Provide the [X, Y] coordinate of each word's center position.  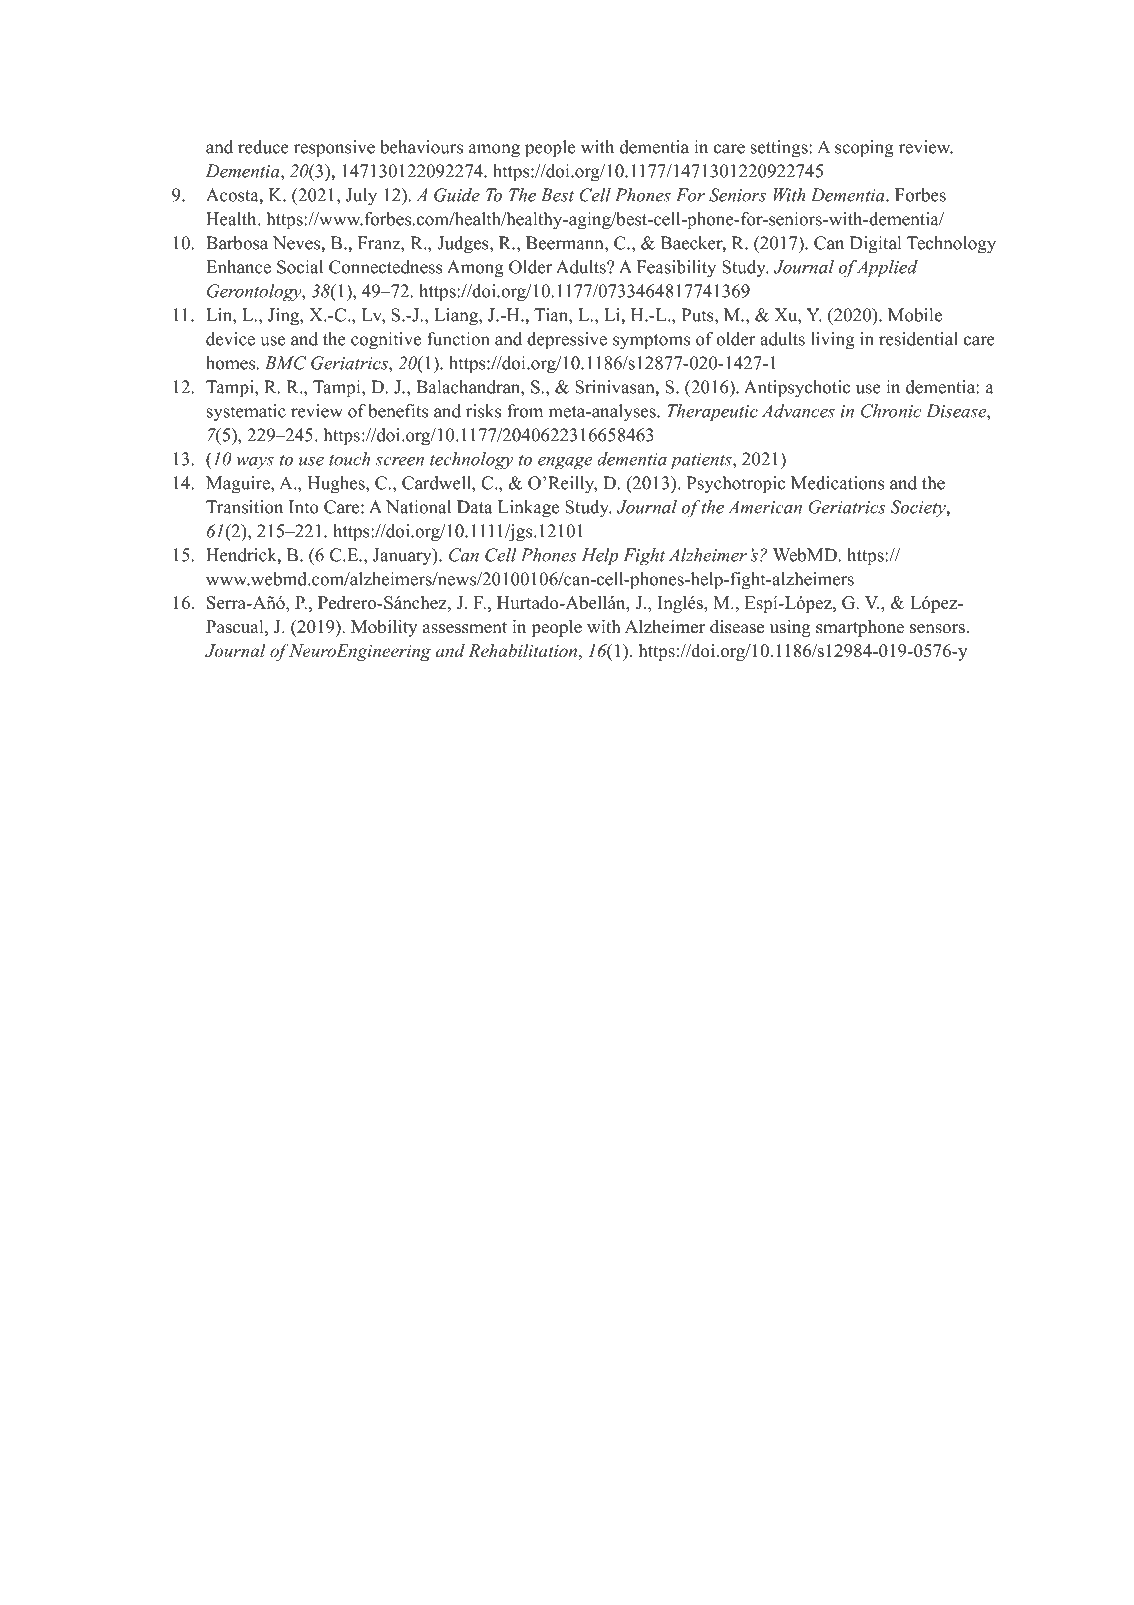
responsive [334, 149]
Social [300, 267]
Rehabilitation [522, 650]
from [525, 411]
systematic [246, 413]
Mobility [384, 628]
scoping [864, 149]
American [765, 507]
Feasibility [676, 269]
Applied [886, 269]
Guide [457, 195]
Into [304, 507]
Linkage [528, 509]
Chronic [891, 411]
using [790, 628]
